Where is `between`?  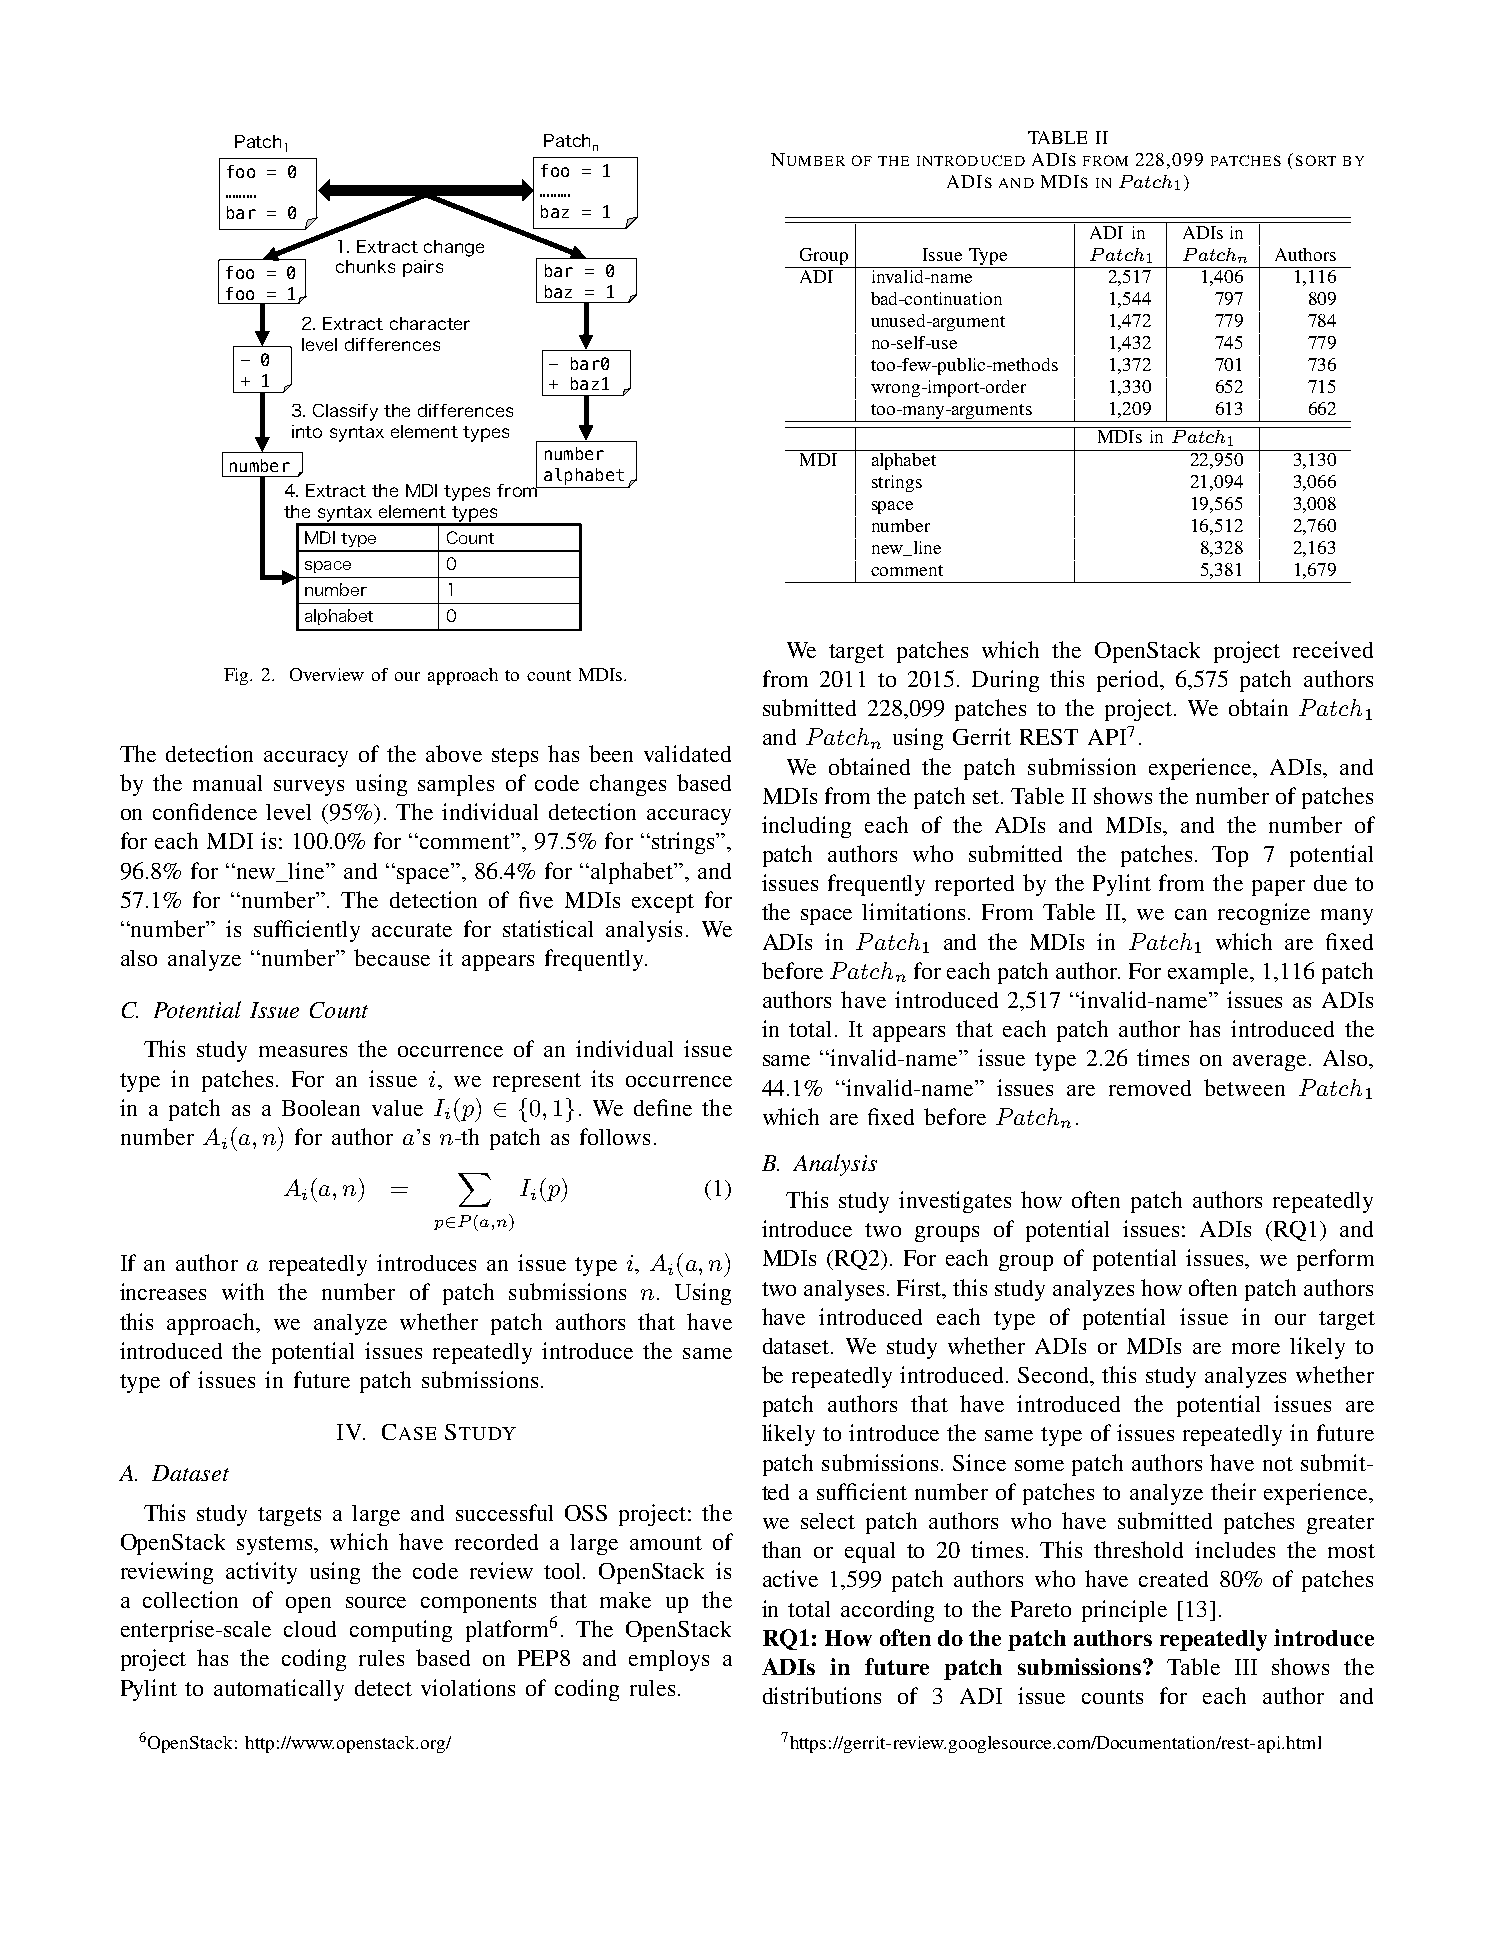
between is located at coordinates (1244, 1087).
